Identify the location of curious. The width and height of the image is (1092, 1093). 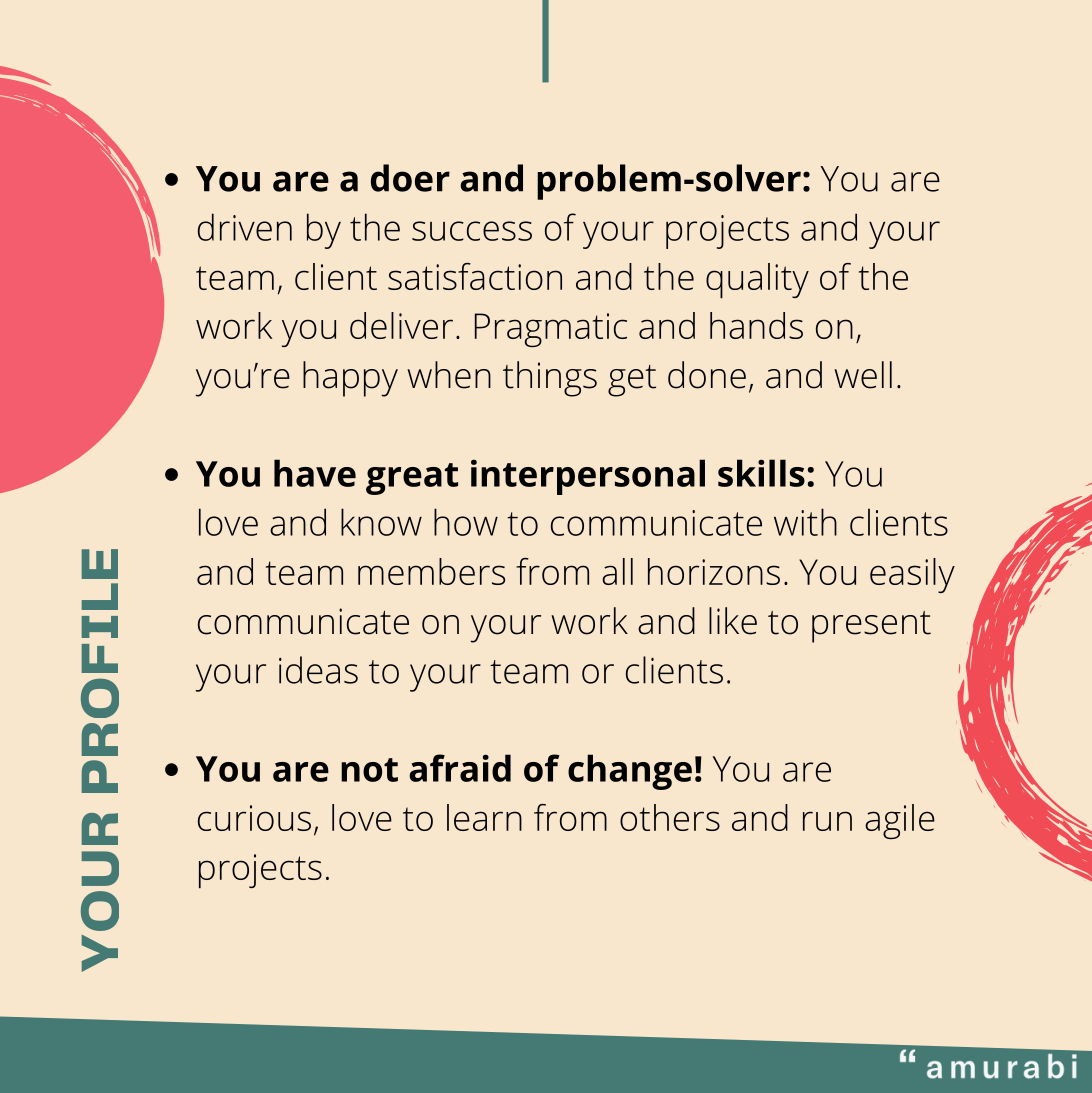
(254, 818).
